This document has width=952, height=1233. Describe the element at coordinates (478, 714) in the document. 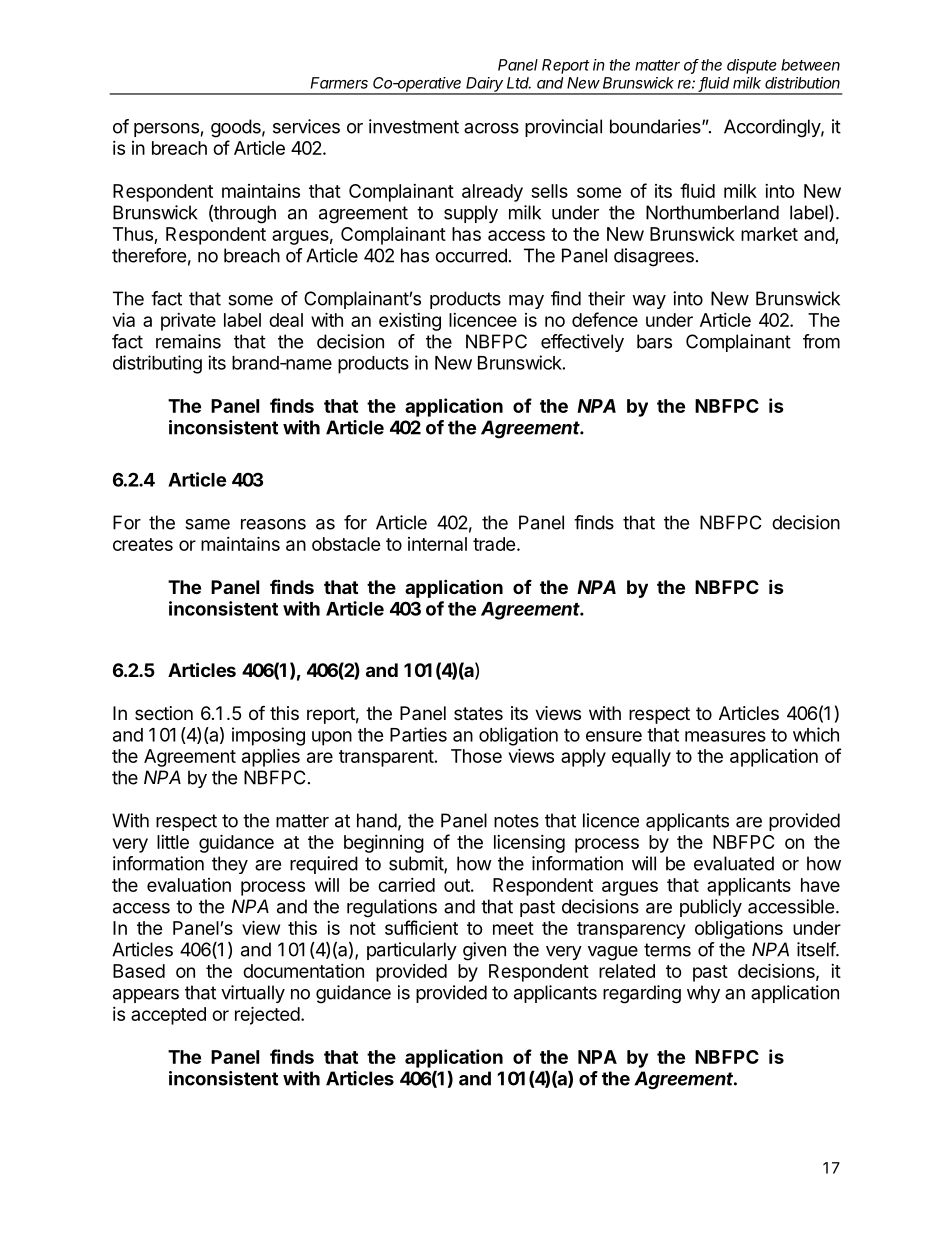

I see `states` at that location.
